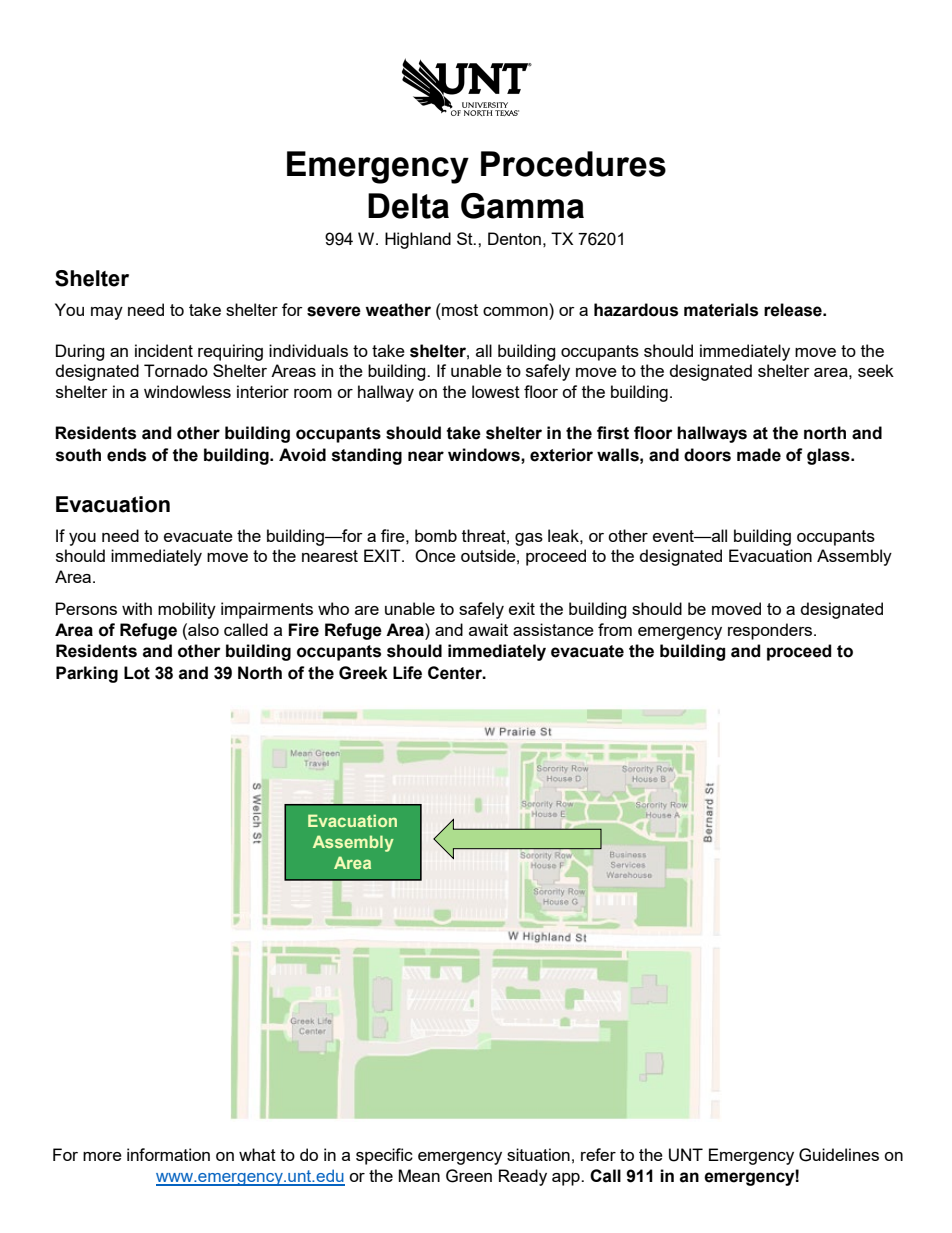  I want to click on responders, so click(770, 631).
